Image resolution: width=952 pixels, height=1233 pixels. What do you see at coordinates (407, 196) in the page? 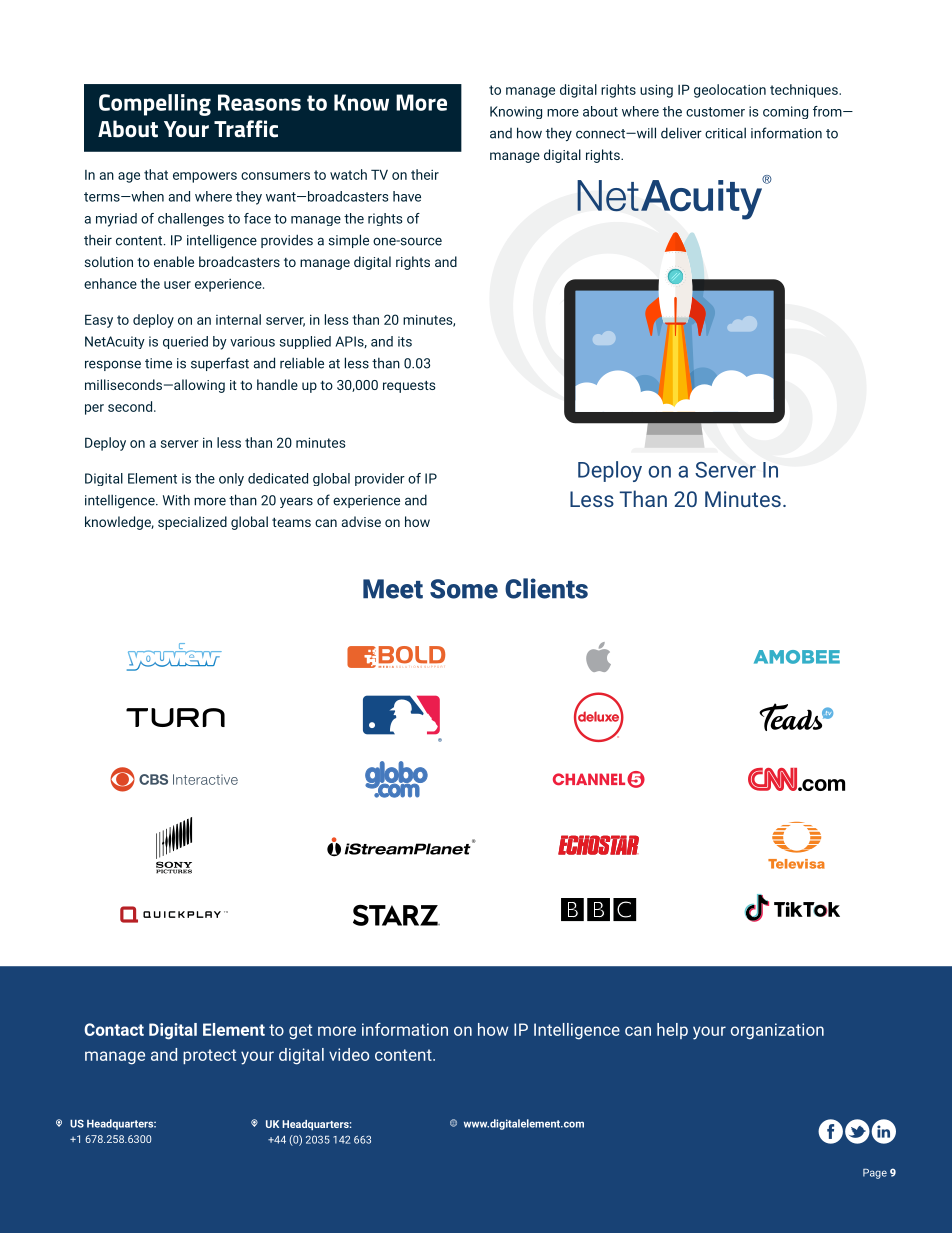
I see `have` at bounding box center [407, 196].
